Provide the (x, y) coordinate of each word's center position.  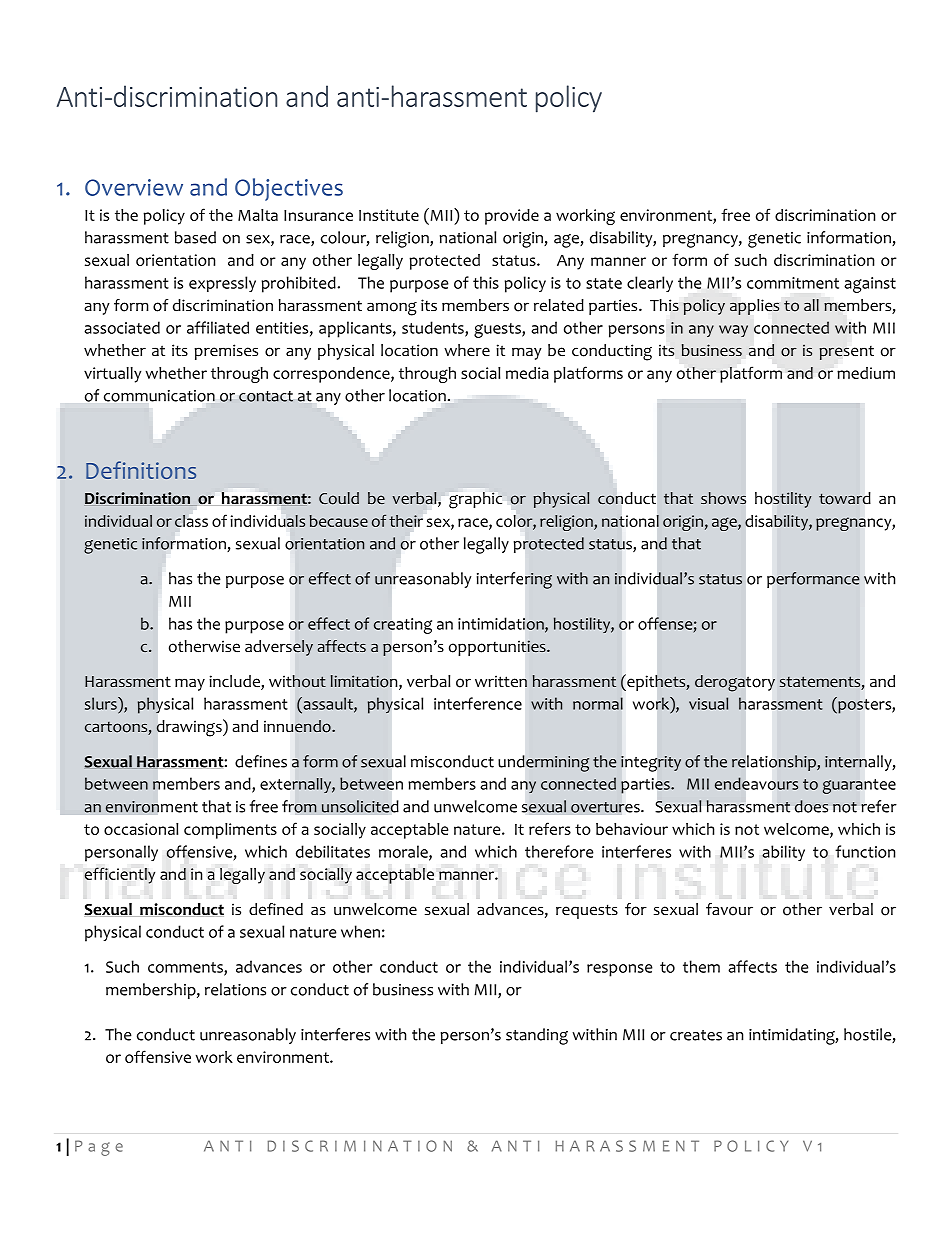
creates (696, 1035)
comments (186, 968)
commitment (793, 283)
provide (512, 217)
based (195, 237)
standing (537, 1036)
